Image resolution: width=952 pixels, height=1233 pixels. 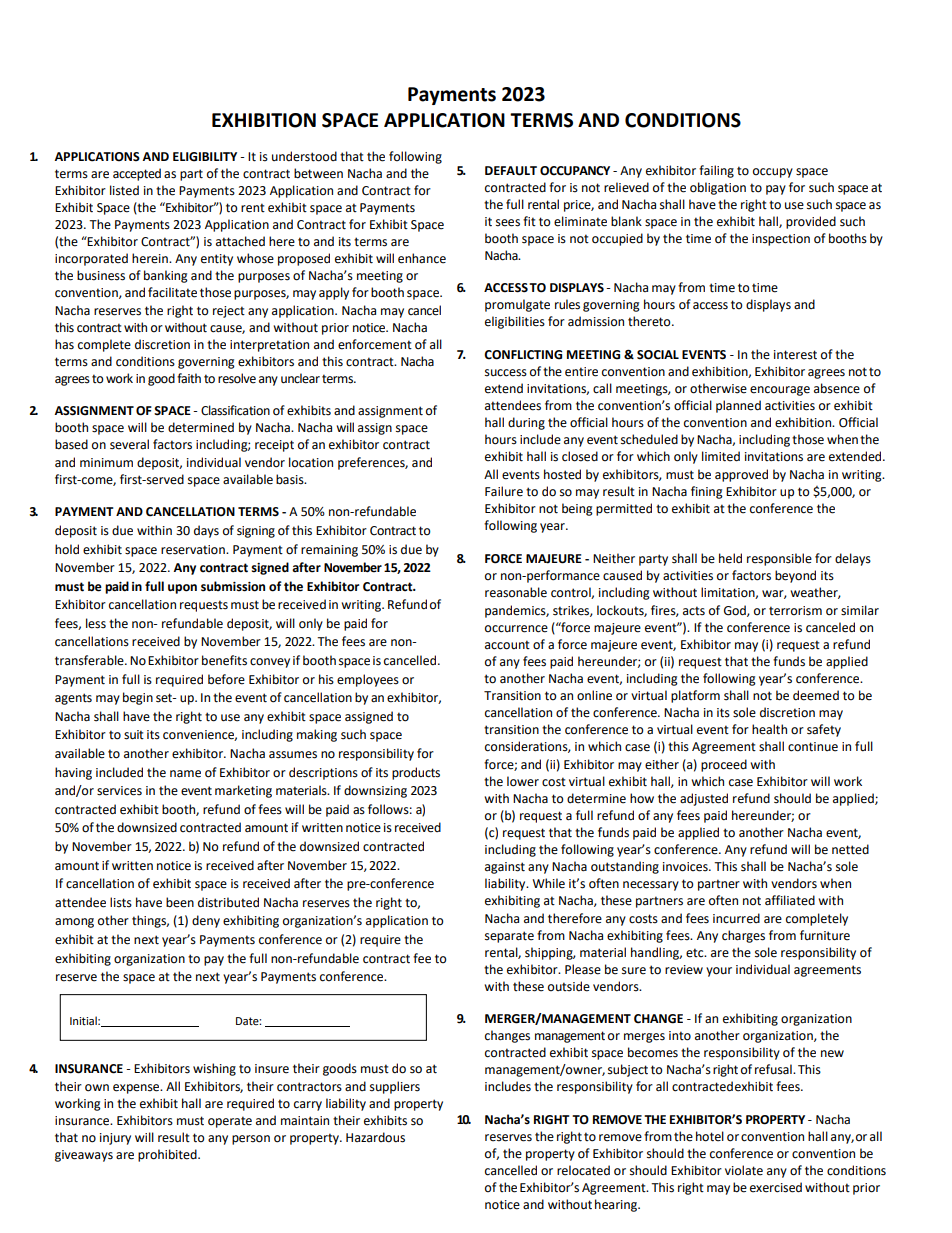 What do you see at coordinates (168, 1155) in the screenshot?
I see `prohibited` at bounding box center [168, 1155].
